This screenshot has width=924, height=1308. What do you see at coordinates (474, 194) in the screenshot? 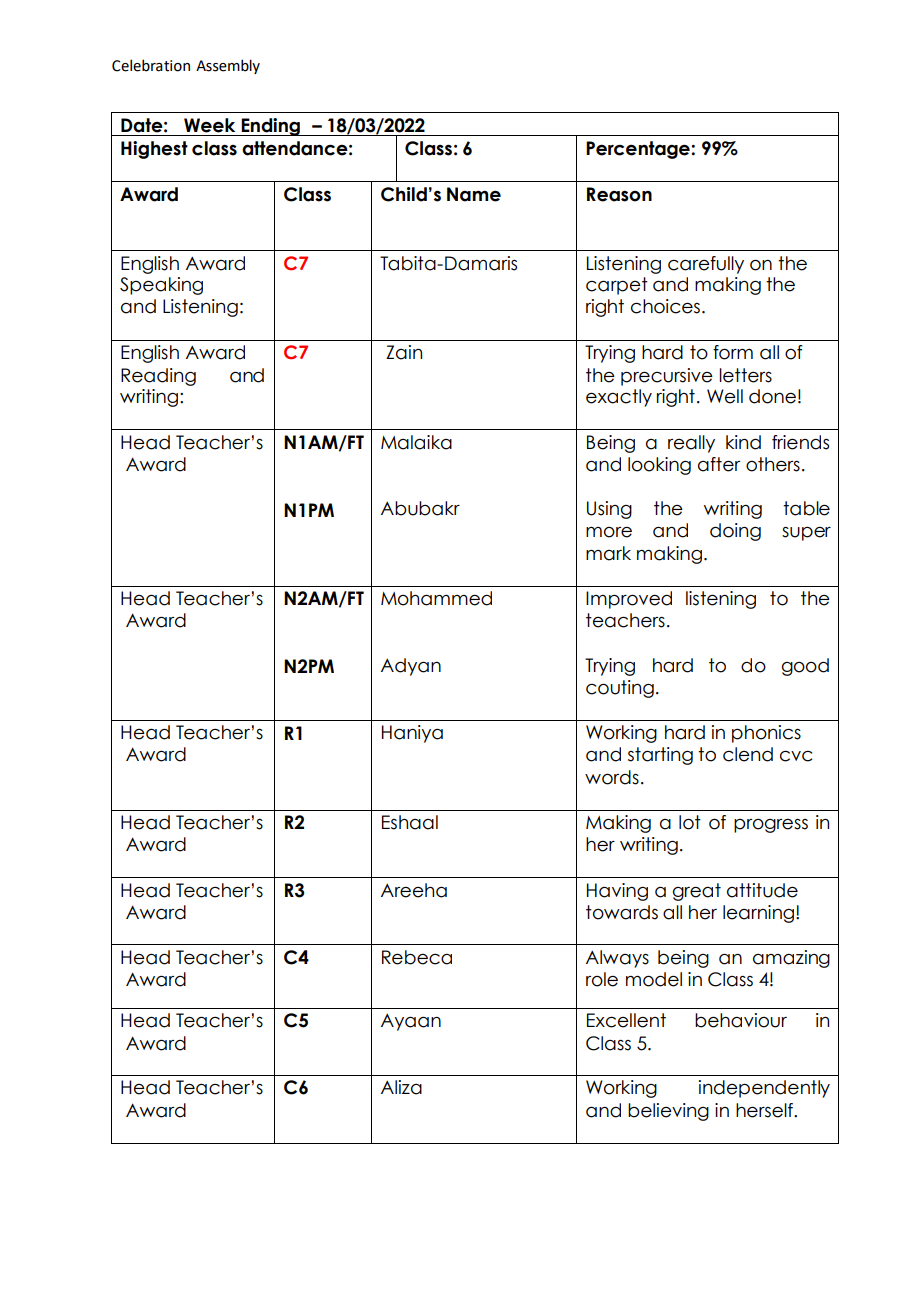
I see `Name` at bounding box center [474, 194].
